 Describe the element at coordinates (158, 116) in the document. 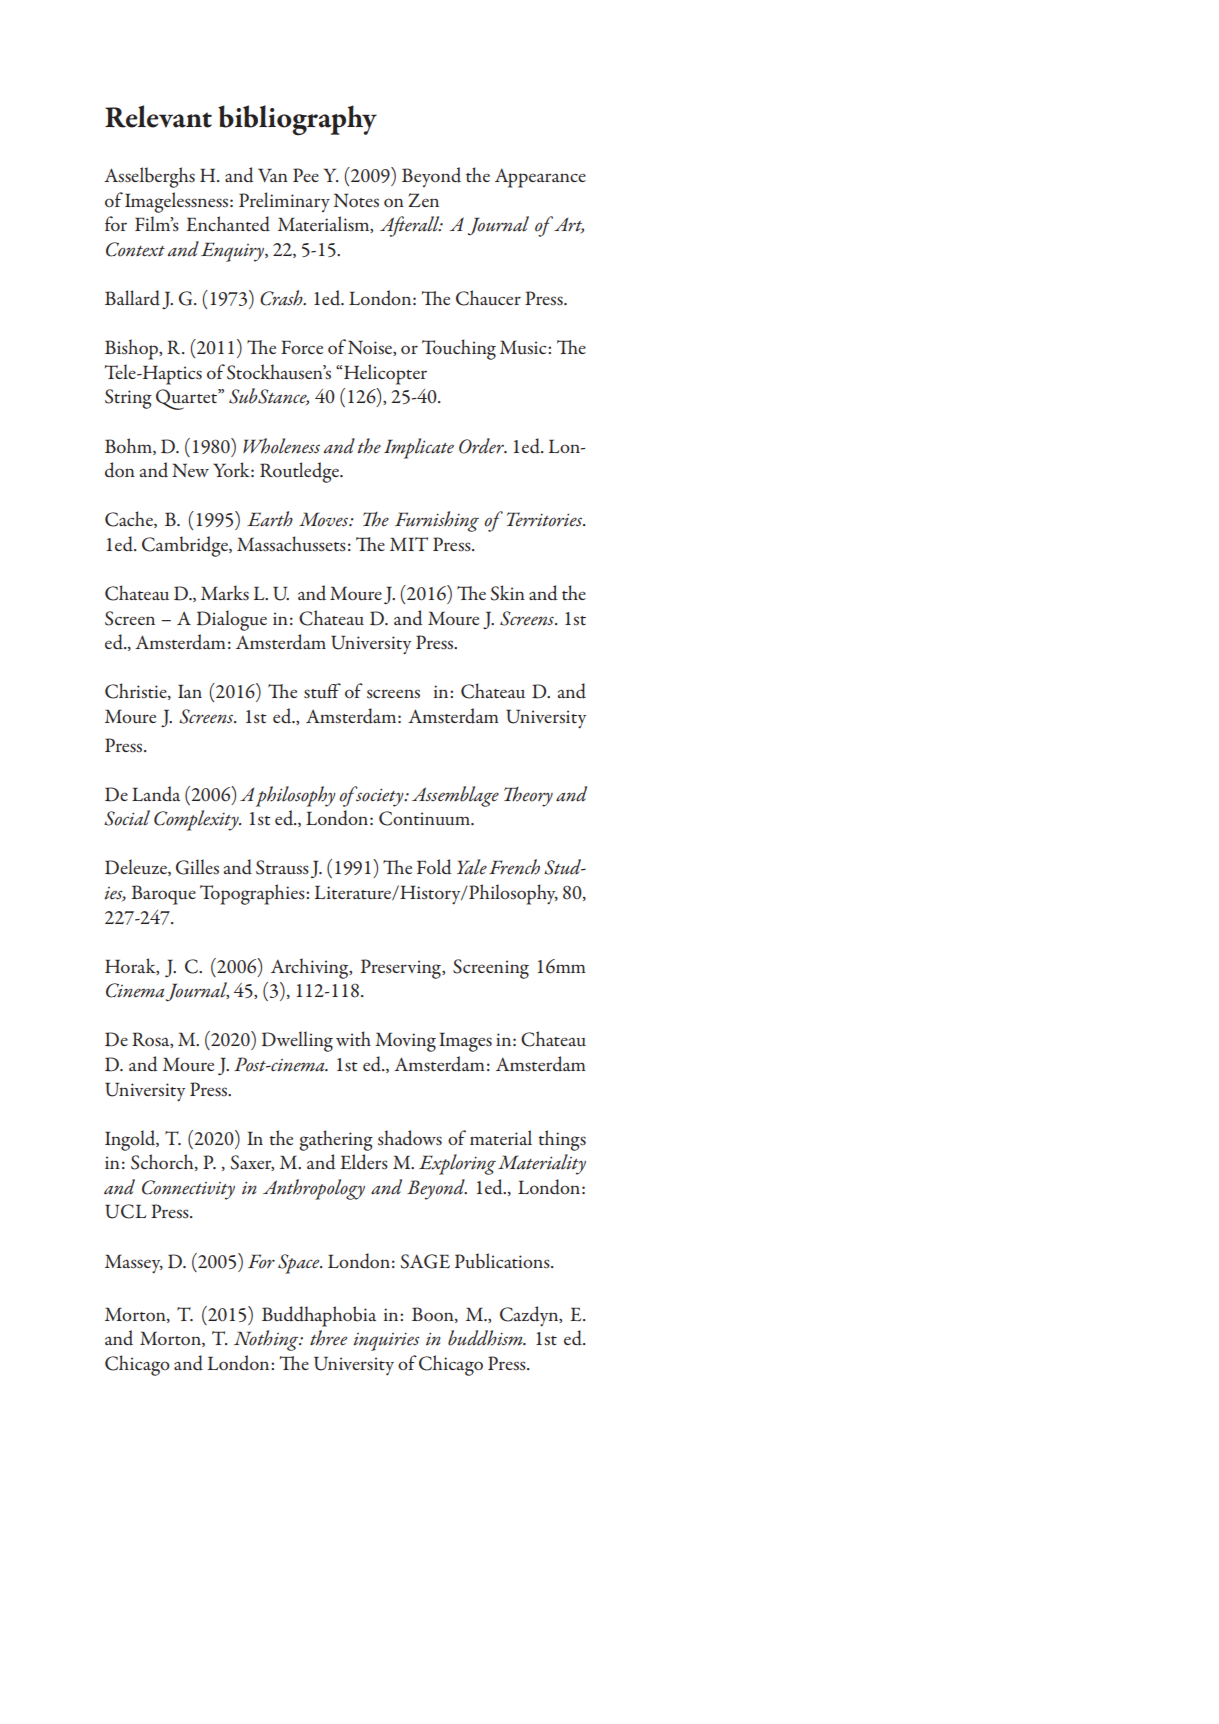

I see `Relevant` at that location.
